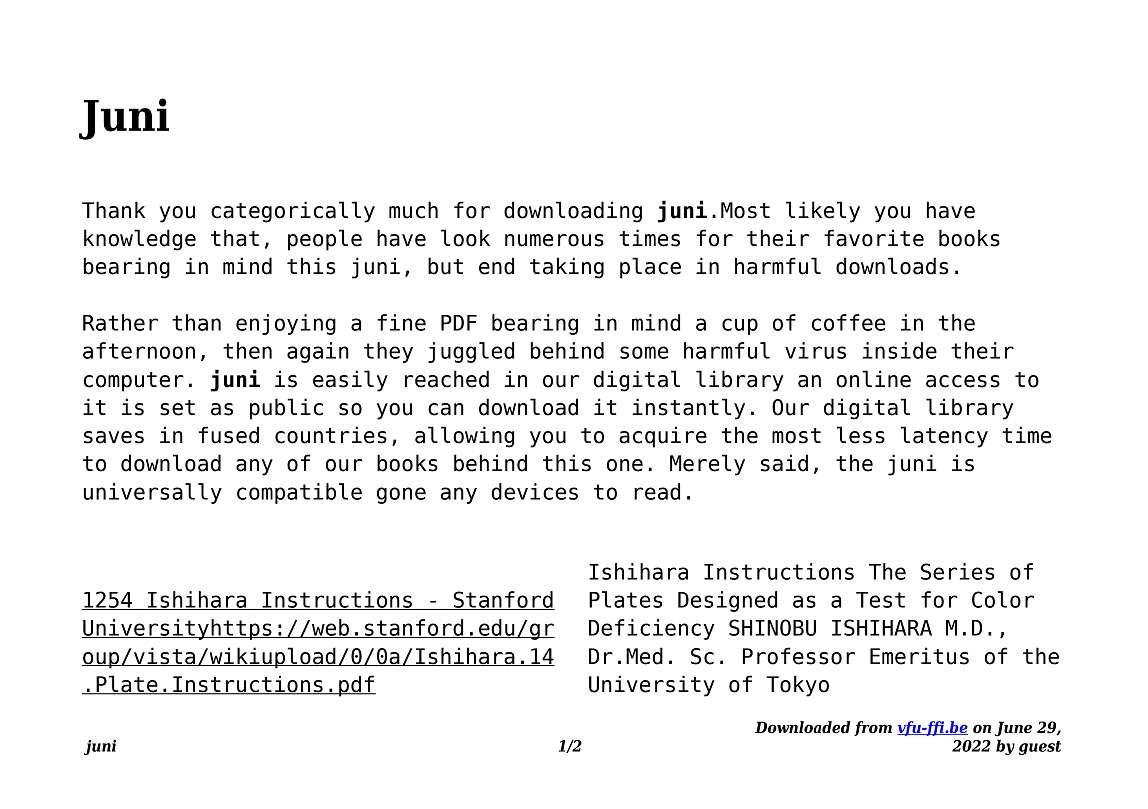 This document has height=809, width=1148. Describe the element at coordinates (944, 437) in the document. I see `latency` at that location.
